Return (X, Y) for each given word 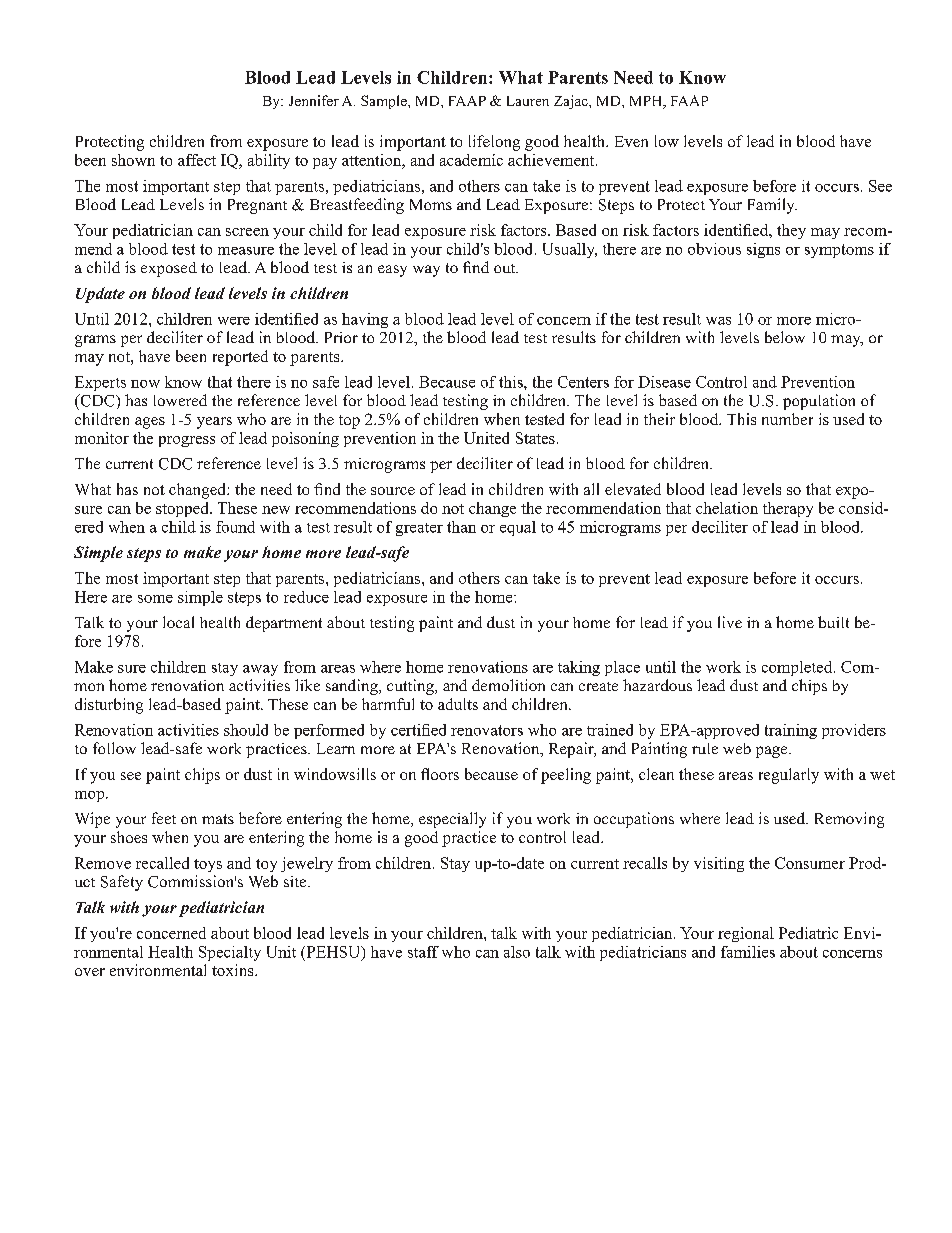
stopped (183, 509)
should (246, 730)
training (791, 731)
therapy (788, 509)
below (785, 337)
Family (772, 206)
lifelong (494, 143)
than (461, 527)
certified (418, 730)
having (365, 320)
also (517, 952)
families (748, 952)
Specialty (230, 953)
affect (197, 160)
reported (240, 358)
